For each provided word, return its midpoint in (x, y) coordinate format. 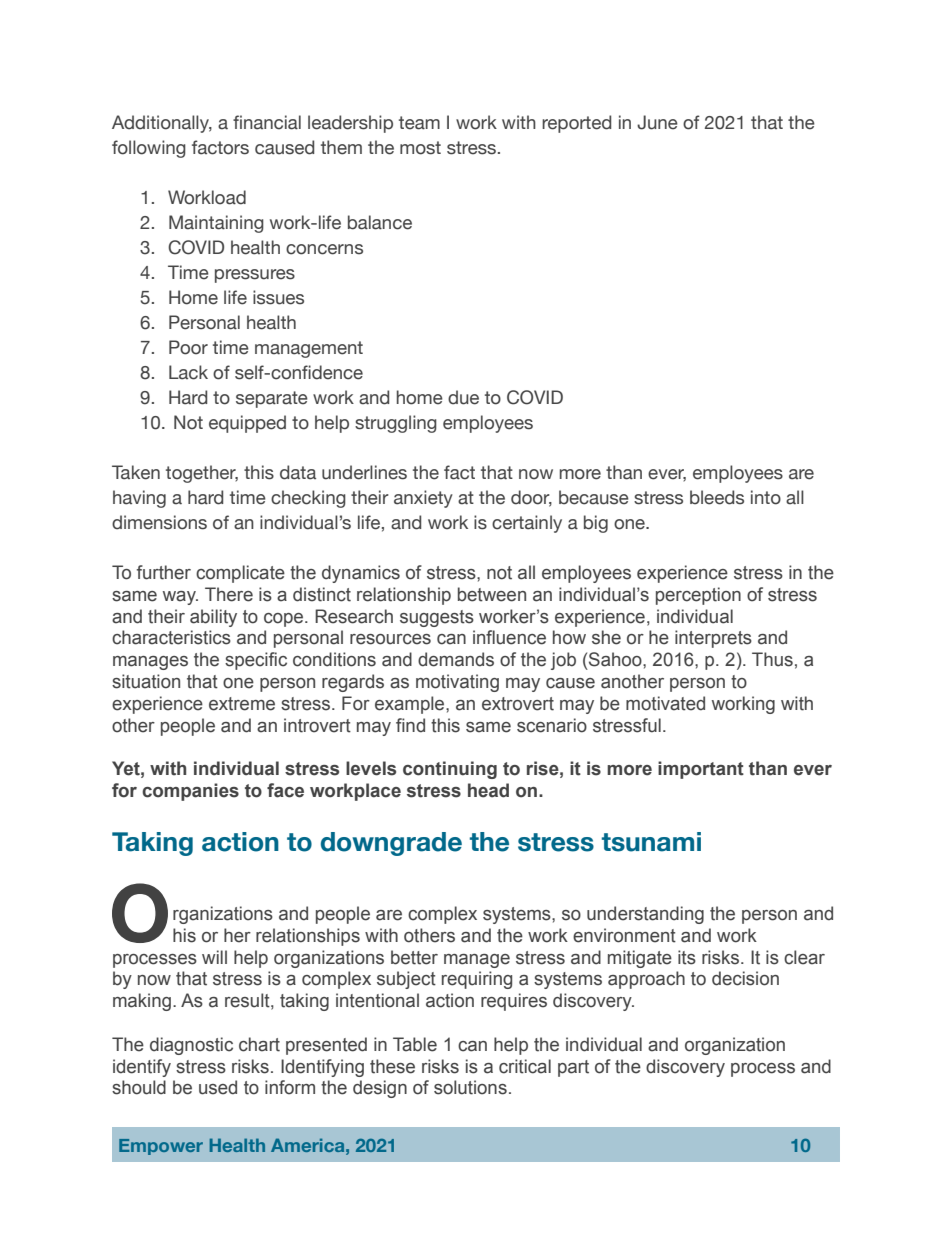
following (149, 149)
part (573, 1068)
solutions (470, 1087)
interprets (713, 639)
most (420, 148)
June (657, 122)
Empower (161, 1147)
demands (456, 659)
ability (213, 618)
